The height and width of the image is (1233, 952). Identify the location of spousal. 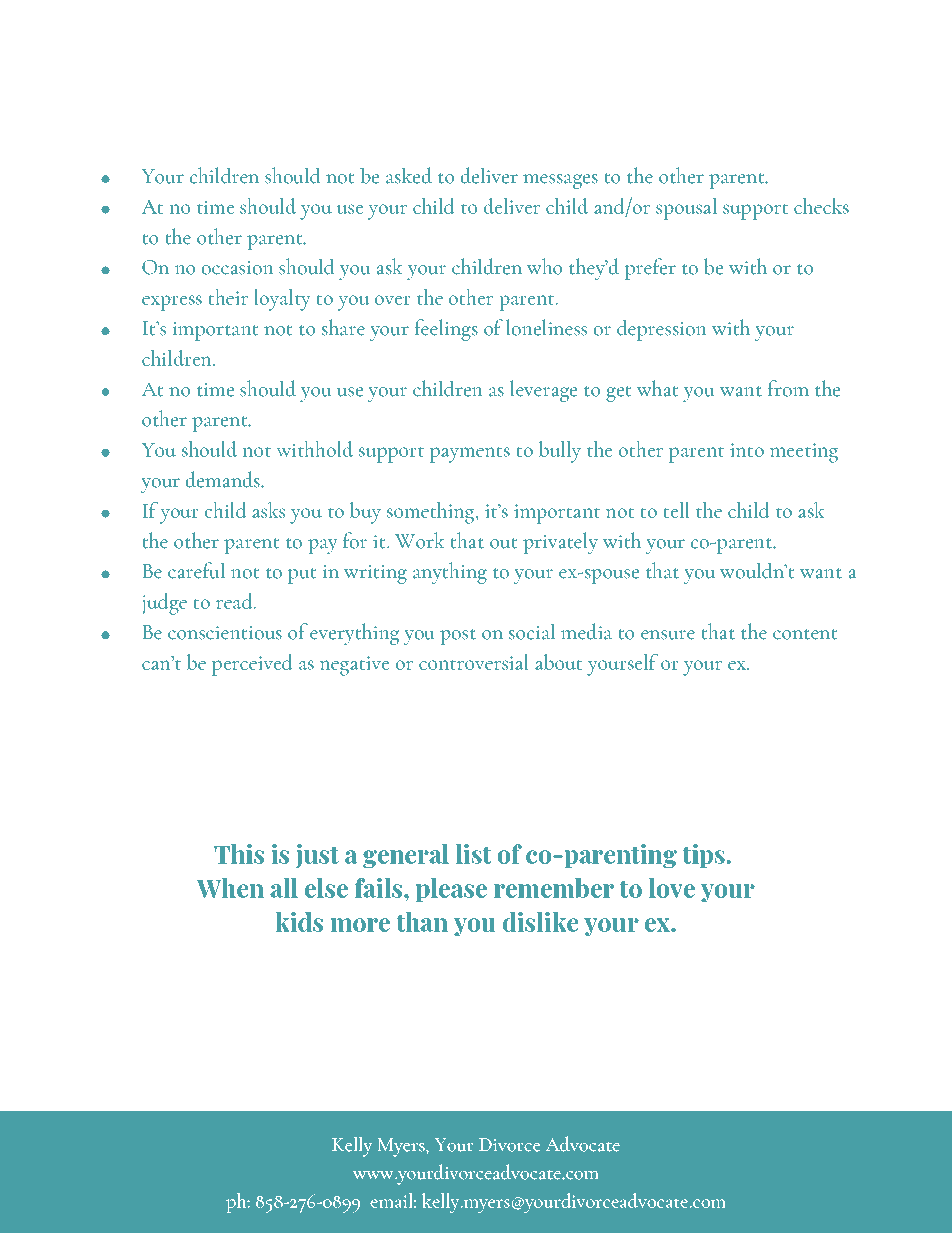
(686, 209).
